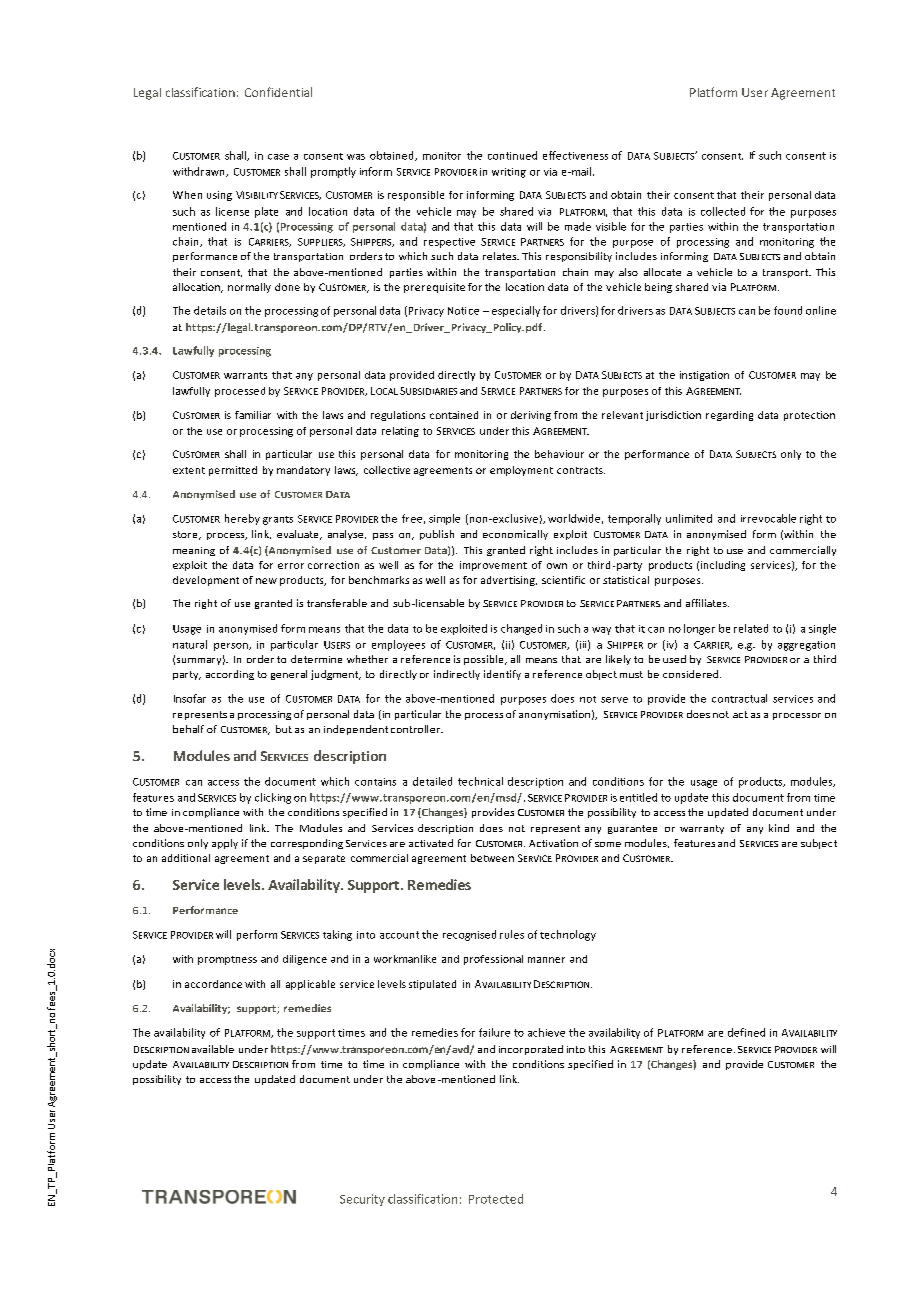 This screenshot has height=1308, width=924. What do you see at coordinates (289, 675) in the screenshot?
I see `general` at bounding box center [289, 675].
